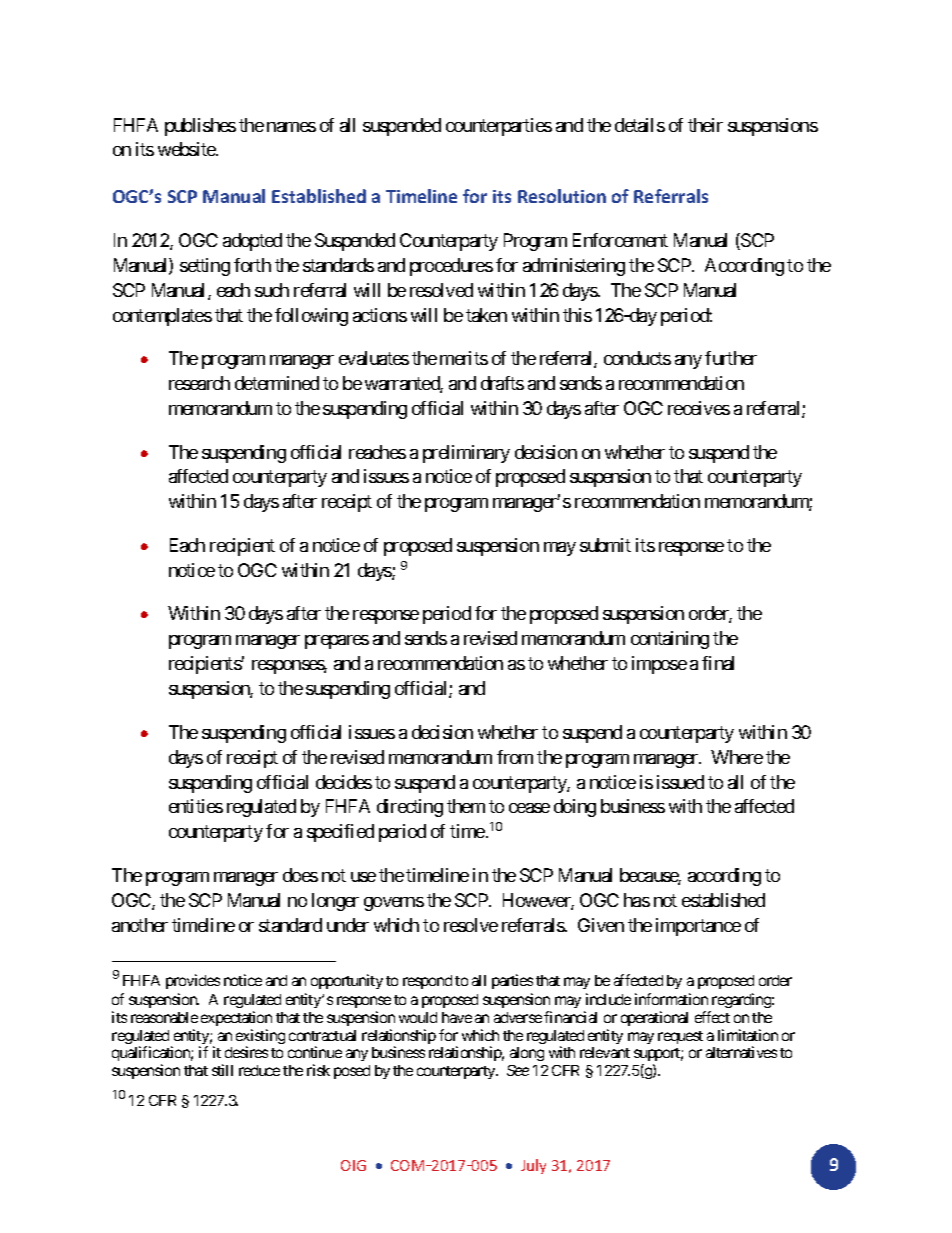 This image has width=952, height=1233. I want to click on reduce, so click(259, 1070).
